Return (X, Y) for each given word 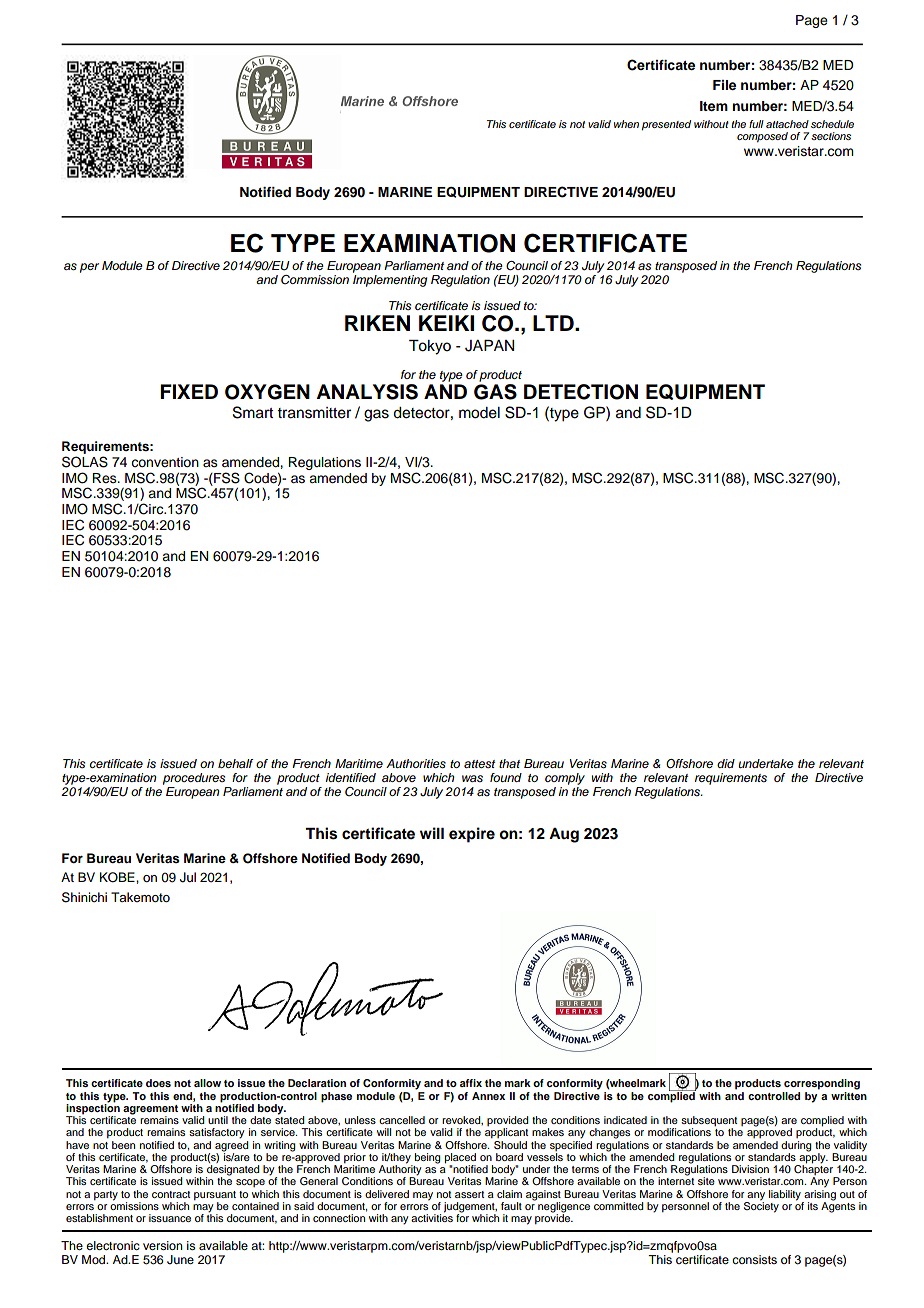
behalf (236, 763)
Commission (315, 279)
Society (761, 1206)
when (626, 124)
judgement (470, 1208)
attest (479, 764)
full (756, 124)
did (726, 763)
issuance (170, 1218)
